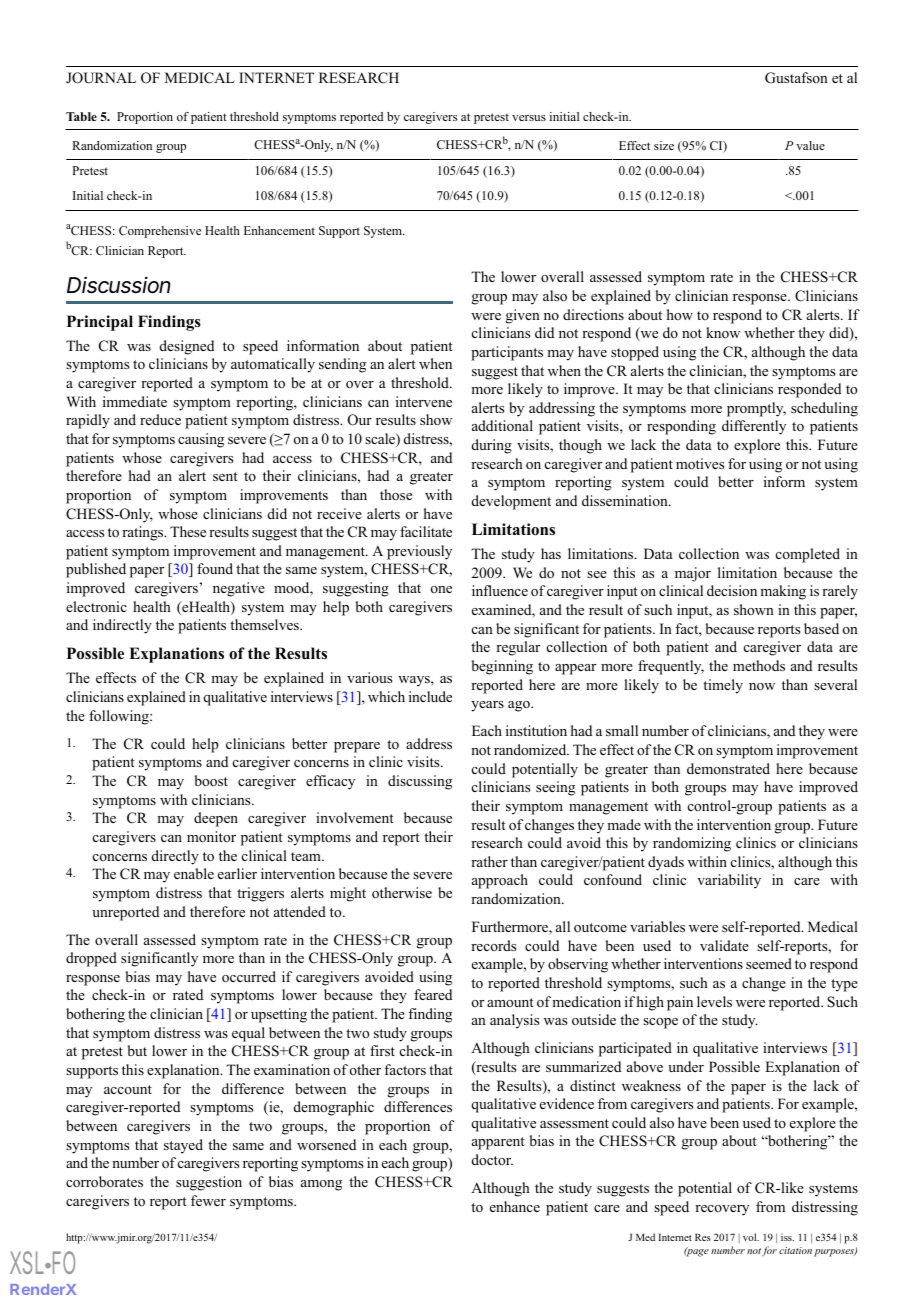 This screenshot has width=924, height=1308. I want to click on methods, so click(759, 666).
